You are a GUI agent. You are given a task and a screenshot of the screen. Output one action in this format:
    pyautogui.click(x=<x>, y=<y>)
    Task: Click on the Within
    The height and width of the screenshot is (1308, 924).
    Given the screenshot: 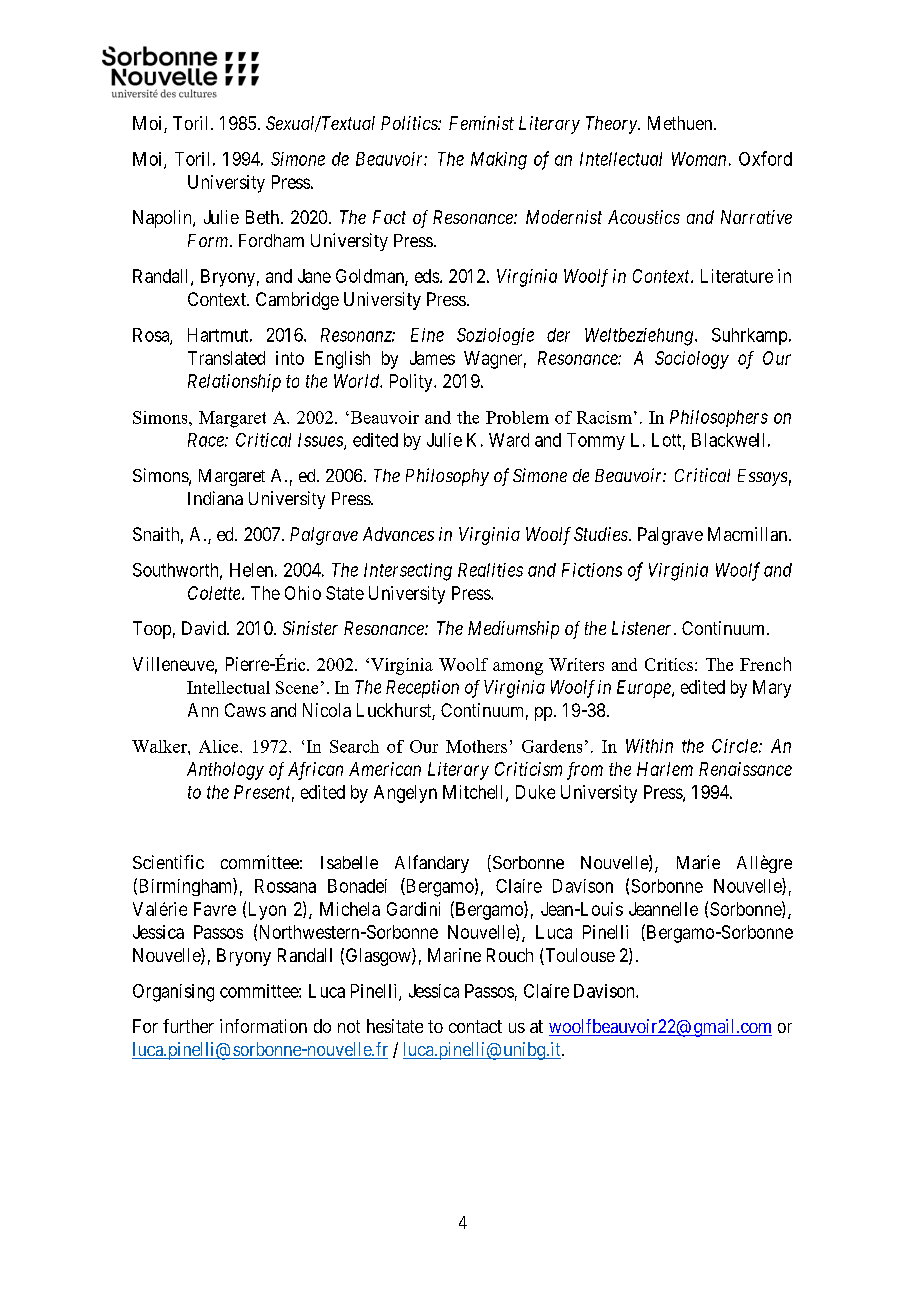 What is the action you would take?
    pyautogui.click(x=649, y=746)
